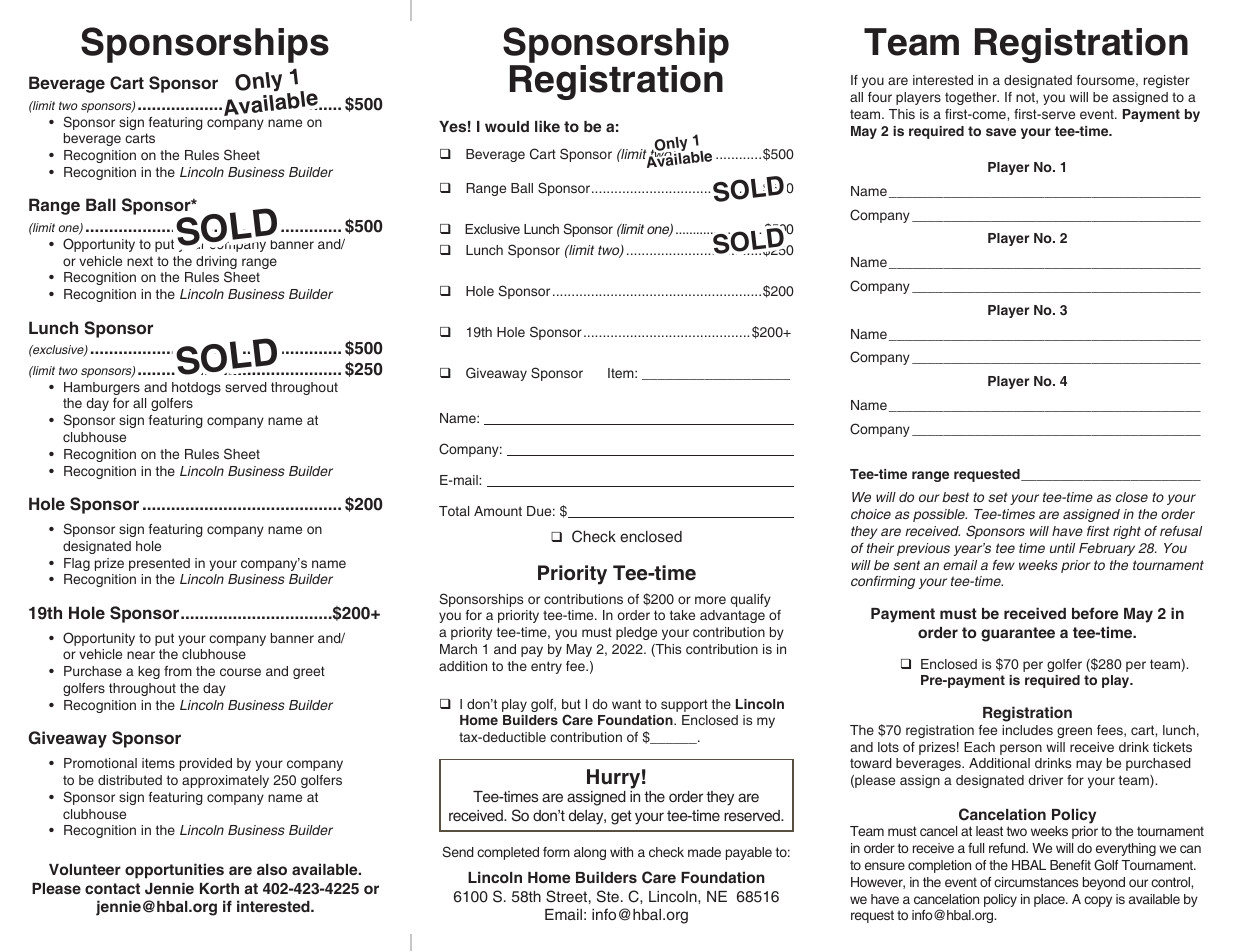 The image size is (1233, 952). I want to click on hotdogs, so click(196, 388).
